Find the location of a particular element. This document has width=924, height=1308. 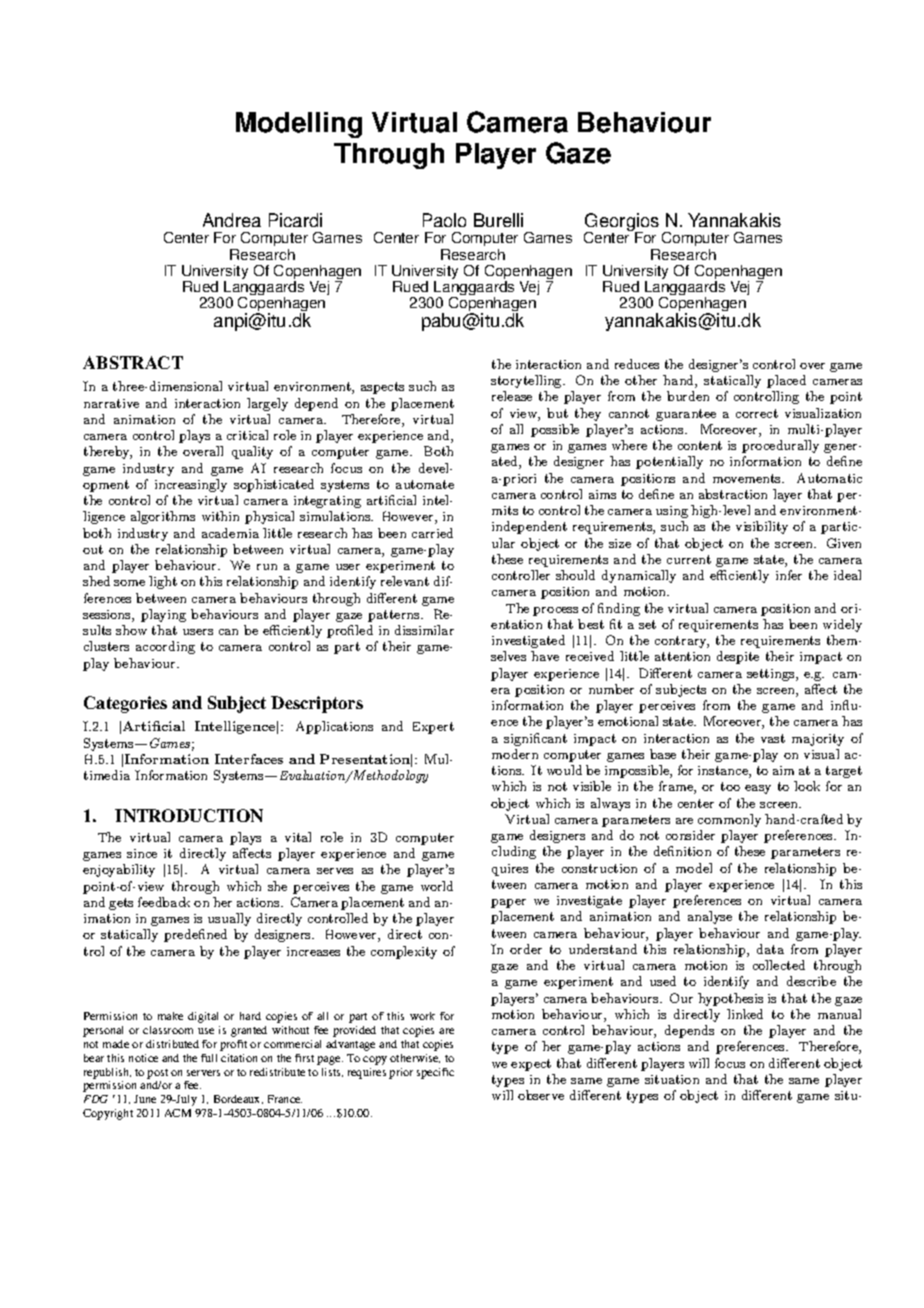

Andrea is located at coordinates (232, 220).
